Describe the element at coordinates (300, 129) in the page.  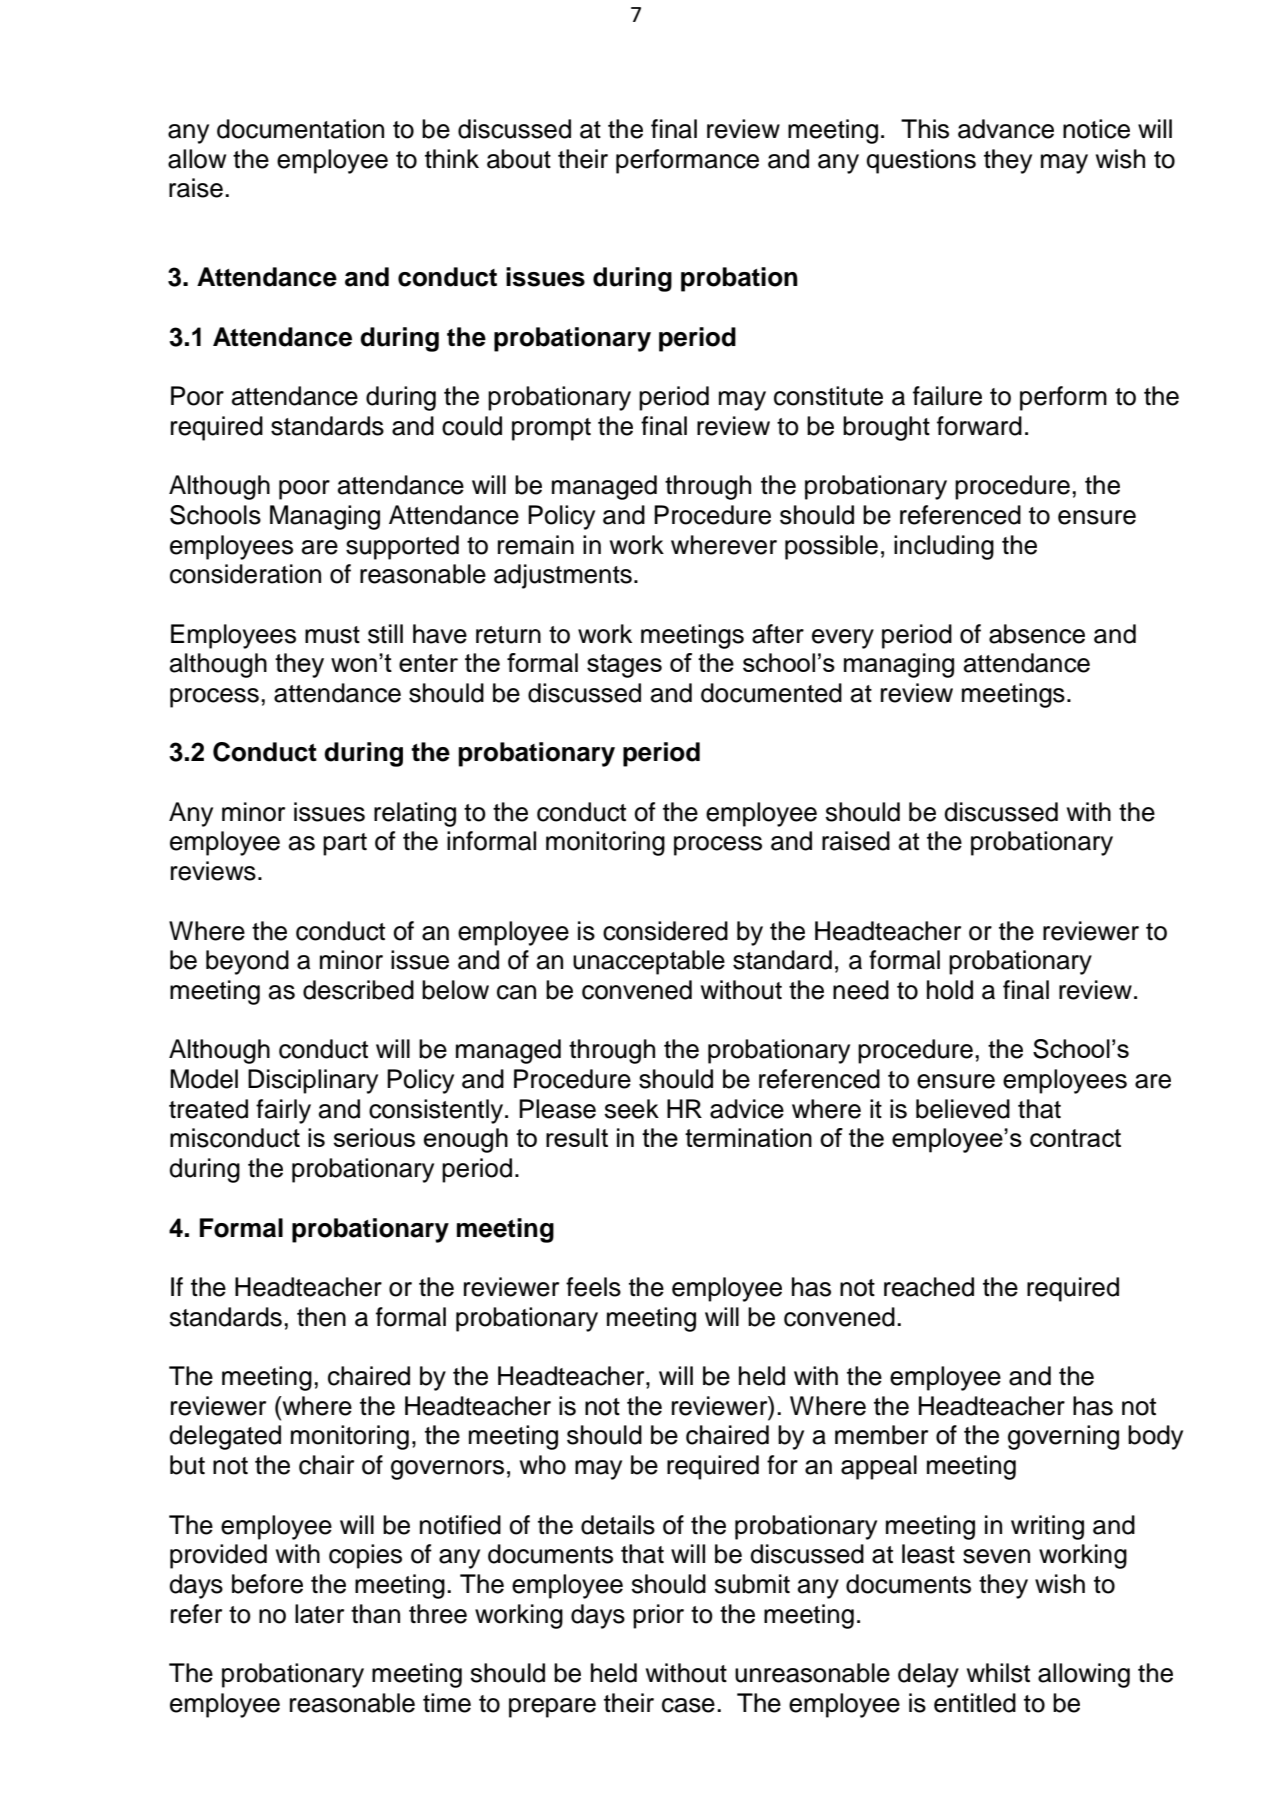
I see `documentation` at that location.
